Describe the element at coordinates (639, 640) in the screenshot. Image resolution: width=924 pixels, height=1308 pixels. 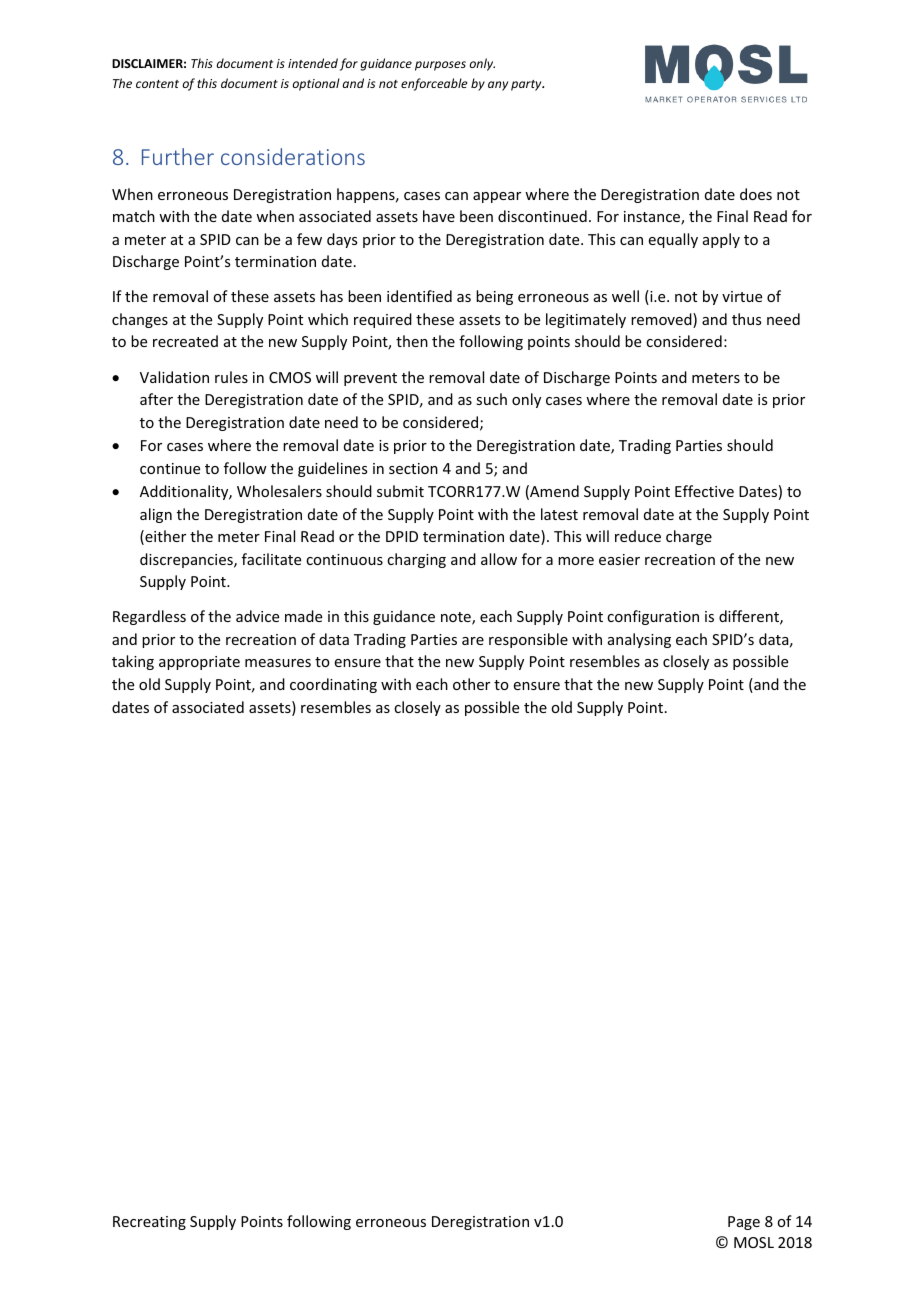
I see `analysing` at that location.
